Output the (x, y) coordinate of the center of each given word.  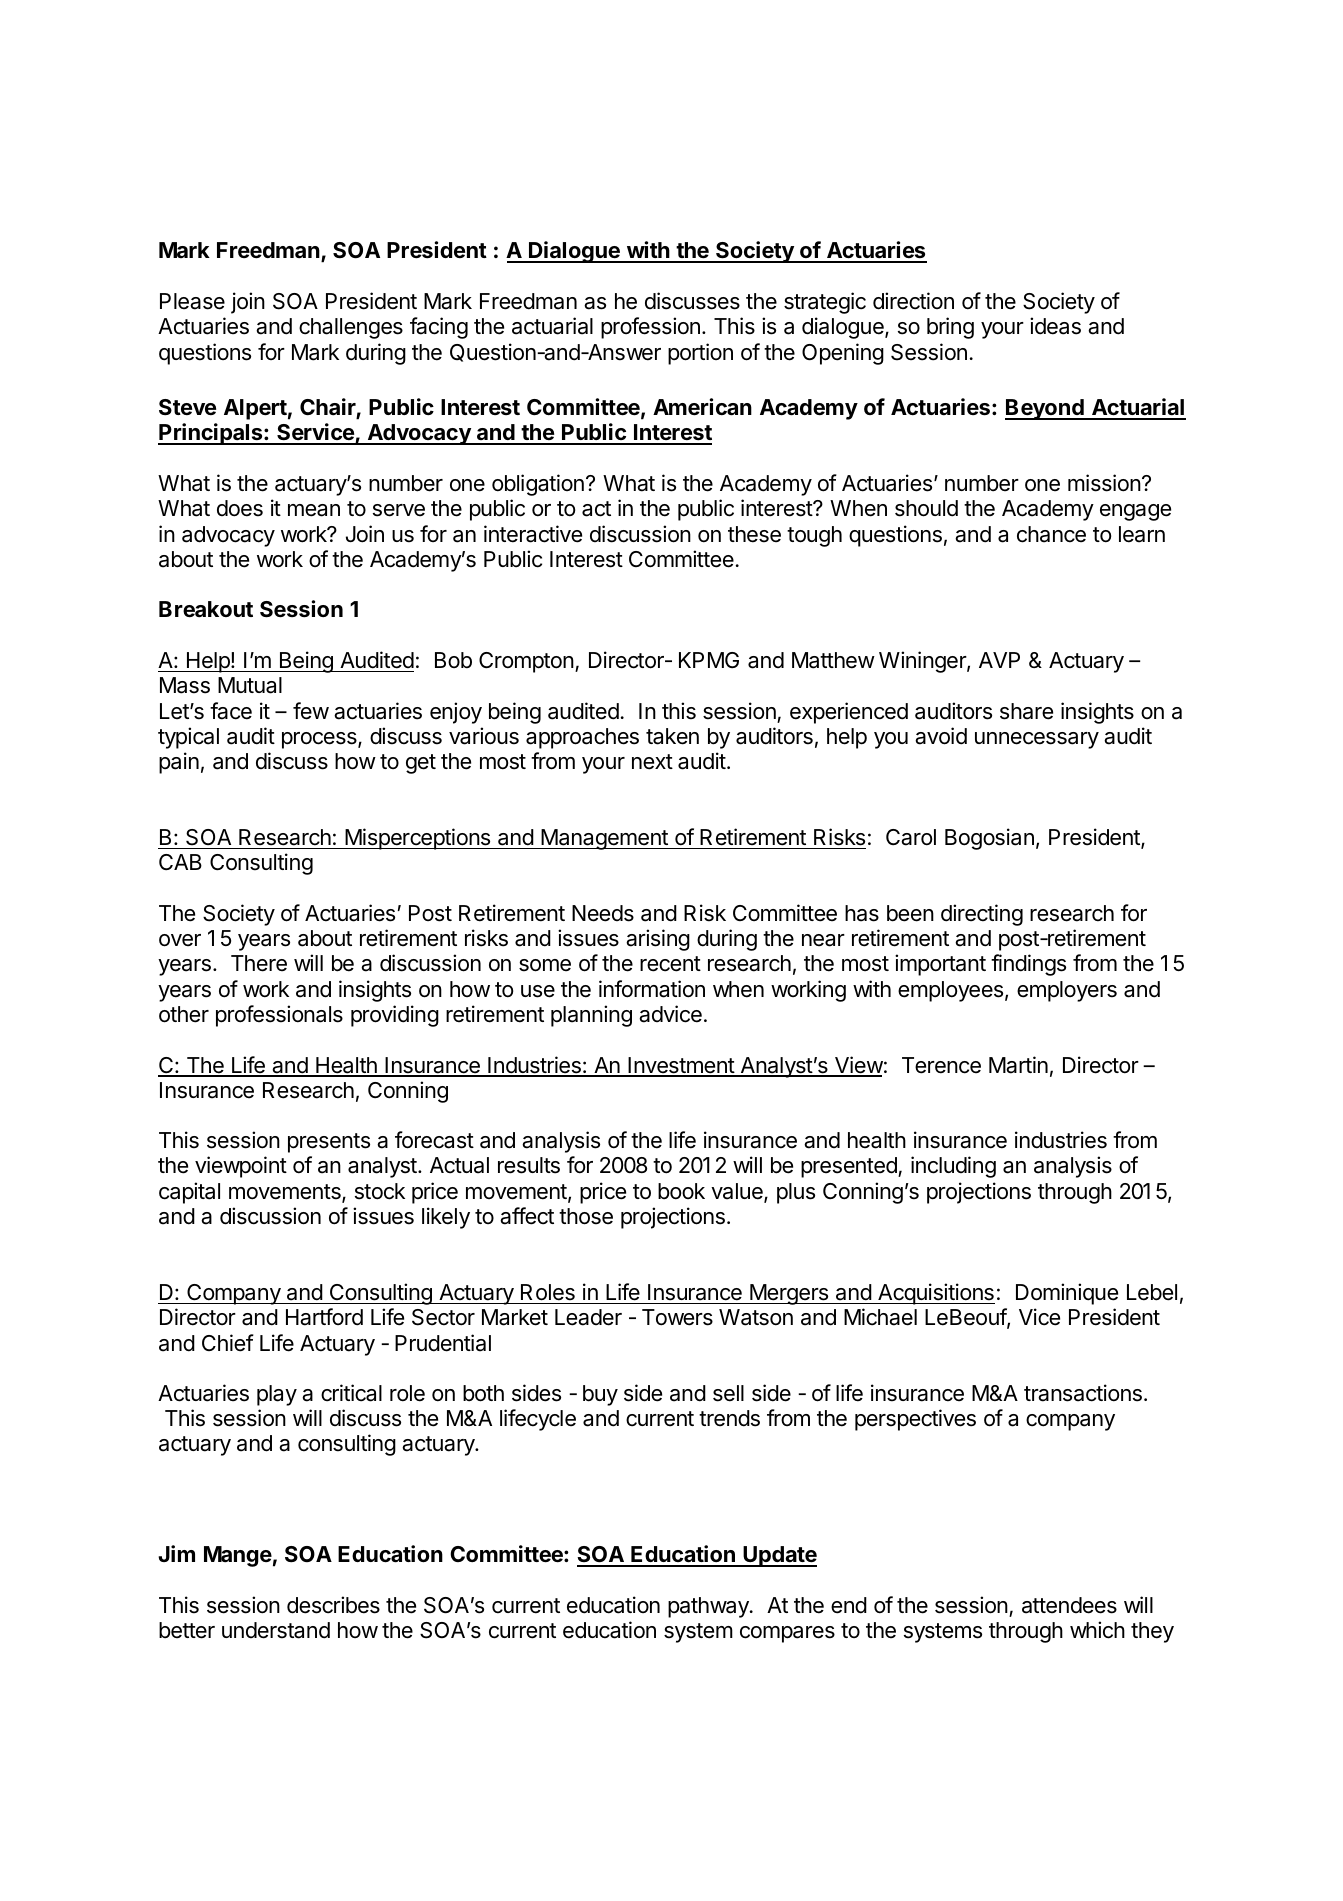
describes (333, 1605)
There (259, 963)
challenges (351, 328)
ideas (1055, 326)
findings (1028, 965)
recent (670, 964)
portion (700, 354)
